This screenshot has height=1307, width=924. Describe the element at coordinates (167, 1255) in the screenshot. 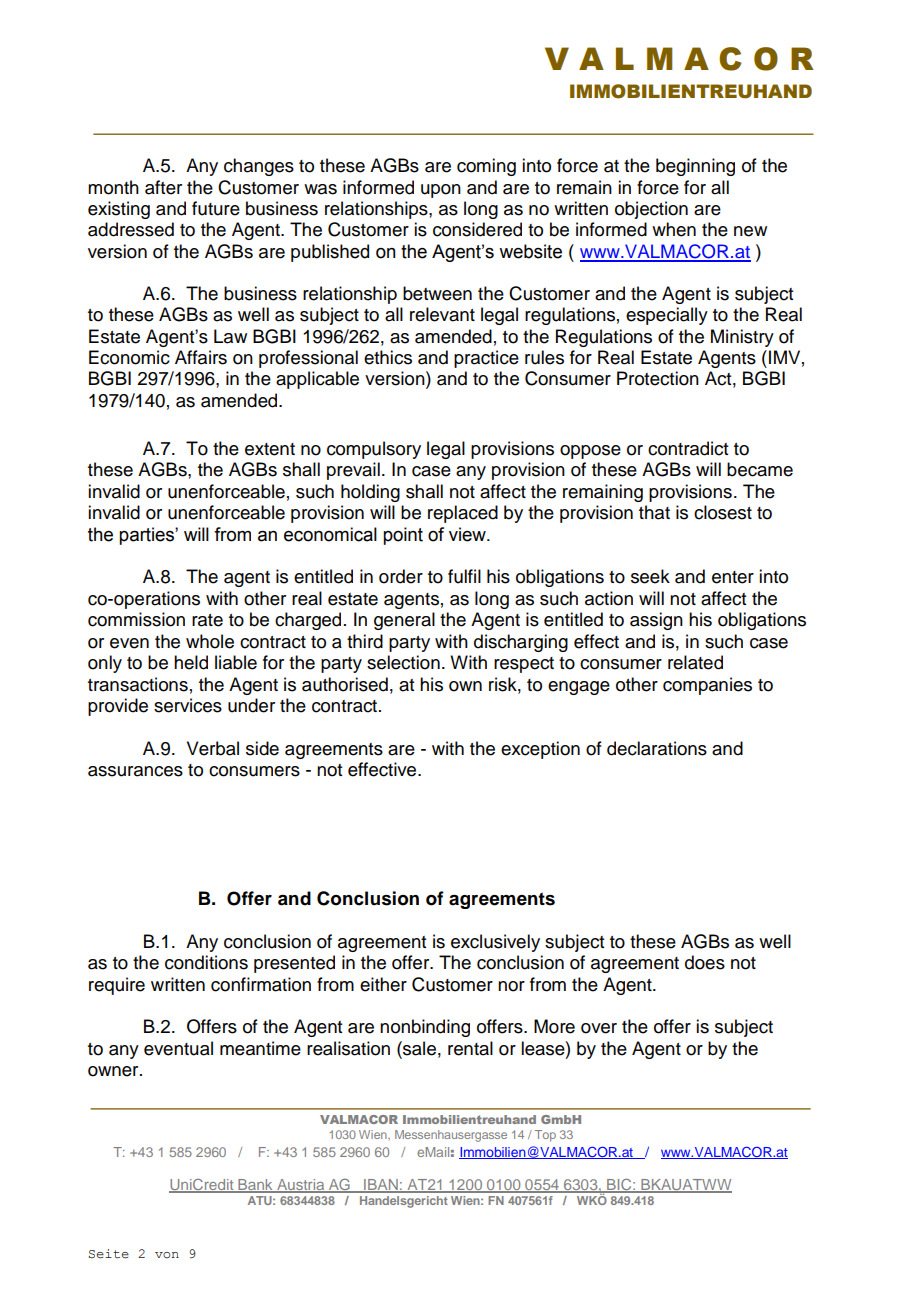

I see `von` at that location.
